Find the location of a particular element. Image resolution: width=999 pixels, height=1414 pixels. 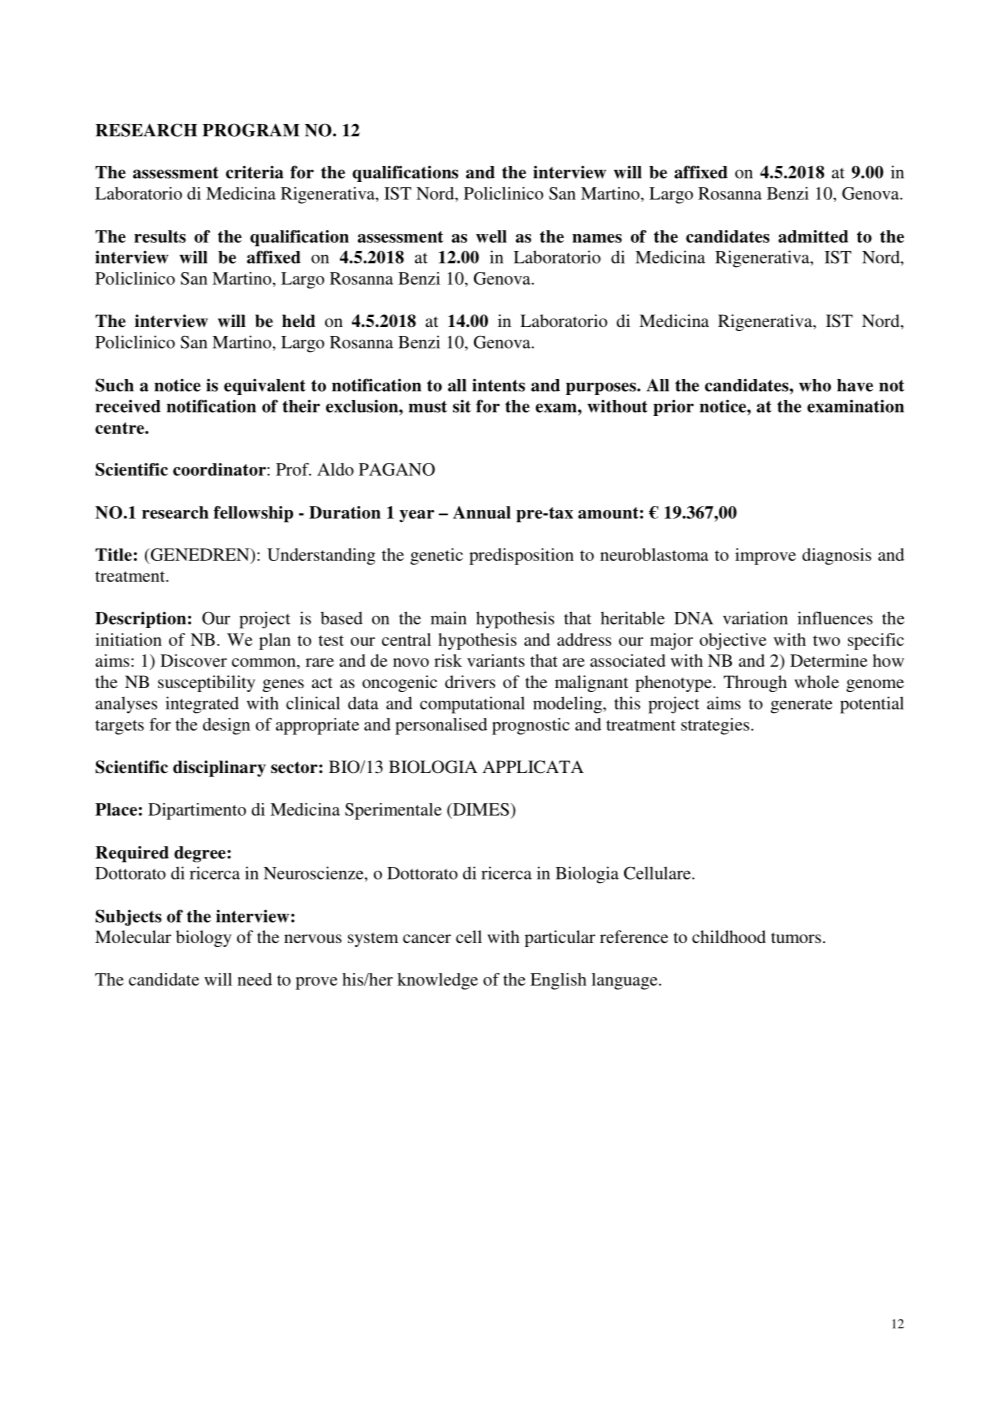

predisposition is located at coordinates (521, 556).
